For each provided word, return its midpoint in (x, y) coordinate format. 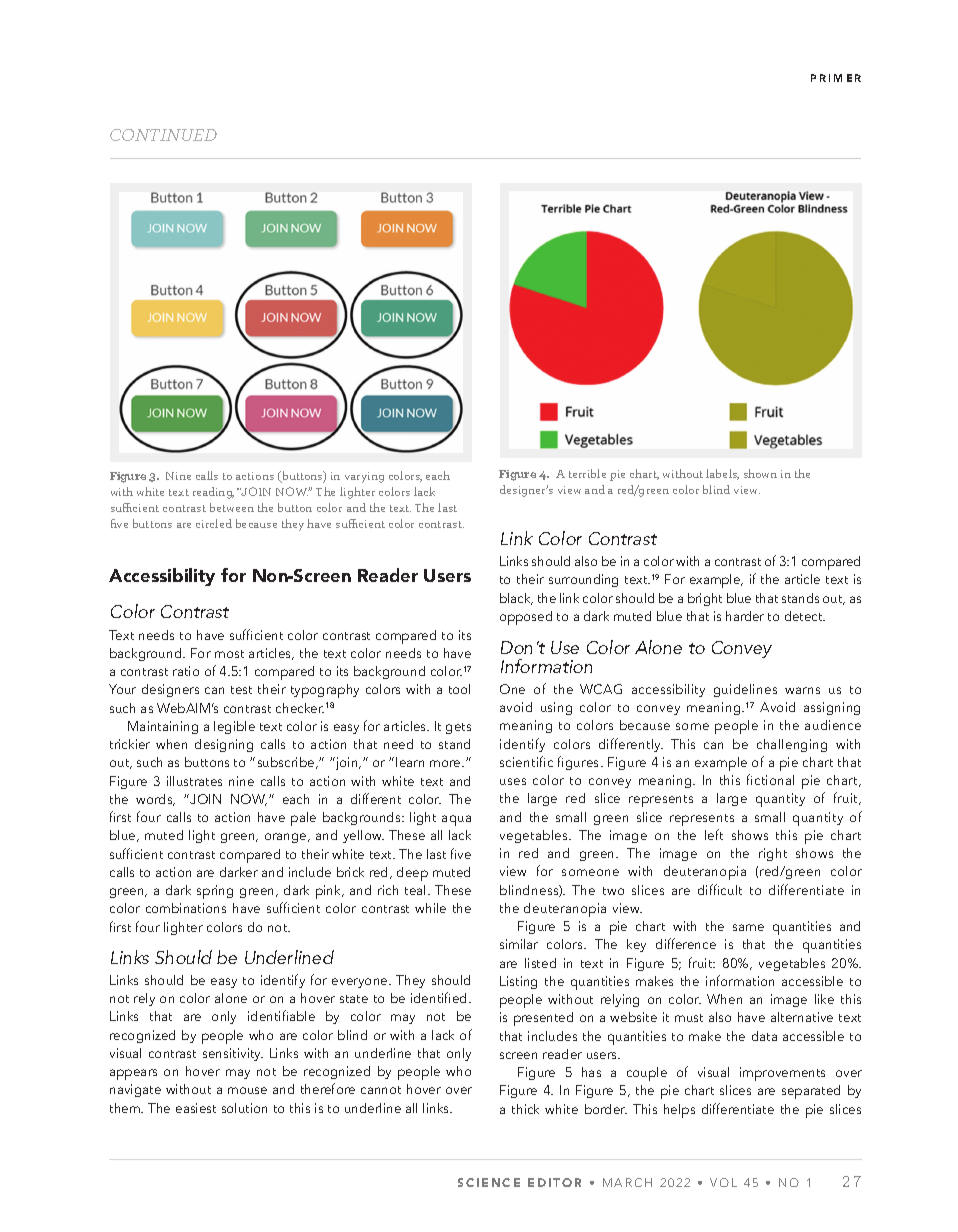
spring (215, 892)
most (229, 654)
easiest (196, 1108)
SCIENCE (489, 1182)
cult (731, 890)
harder (745, 616)
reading (213, 493)
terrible (587, 473)
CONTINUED (163, 135)
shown (760, 473)
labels (722, 474)
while (430, 908)
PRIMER (836, 78)
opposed (526, 618)
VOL (723, 1182)
